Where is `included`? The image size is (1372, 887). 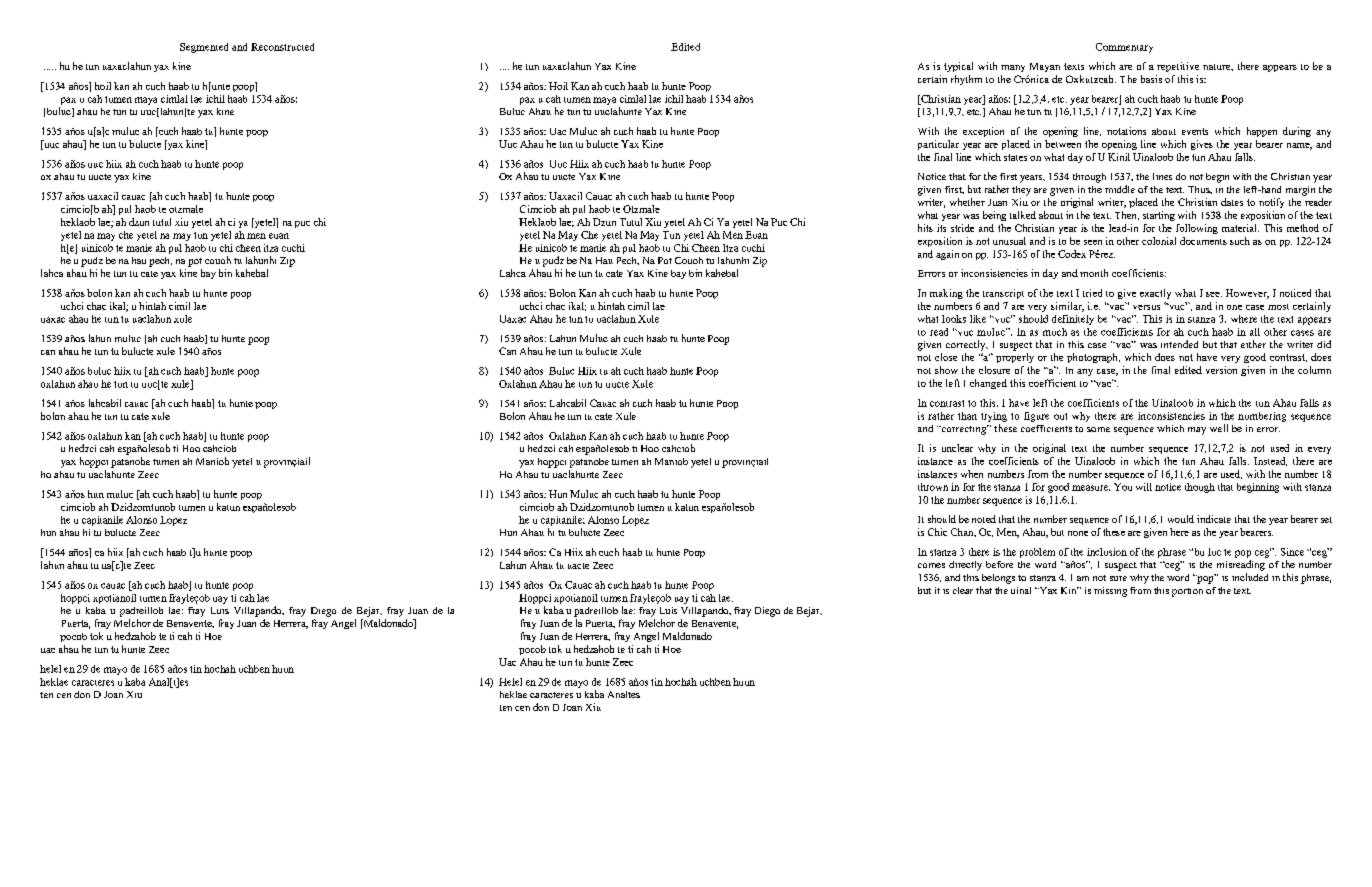
included is located at coordinates (1250, 577).
